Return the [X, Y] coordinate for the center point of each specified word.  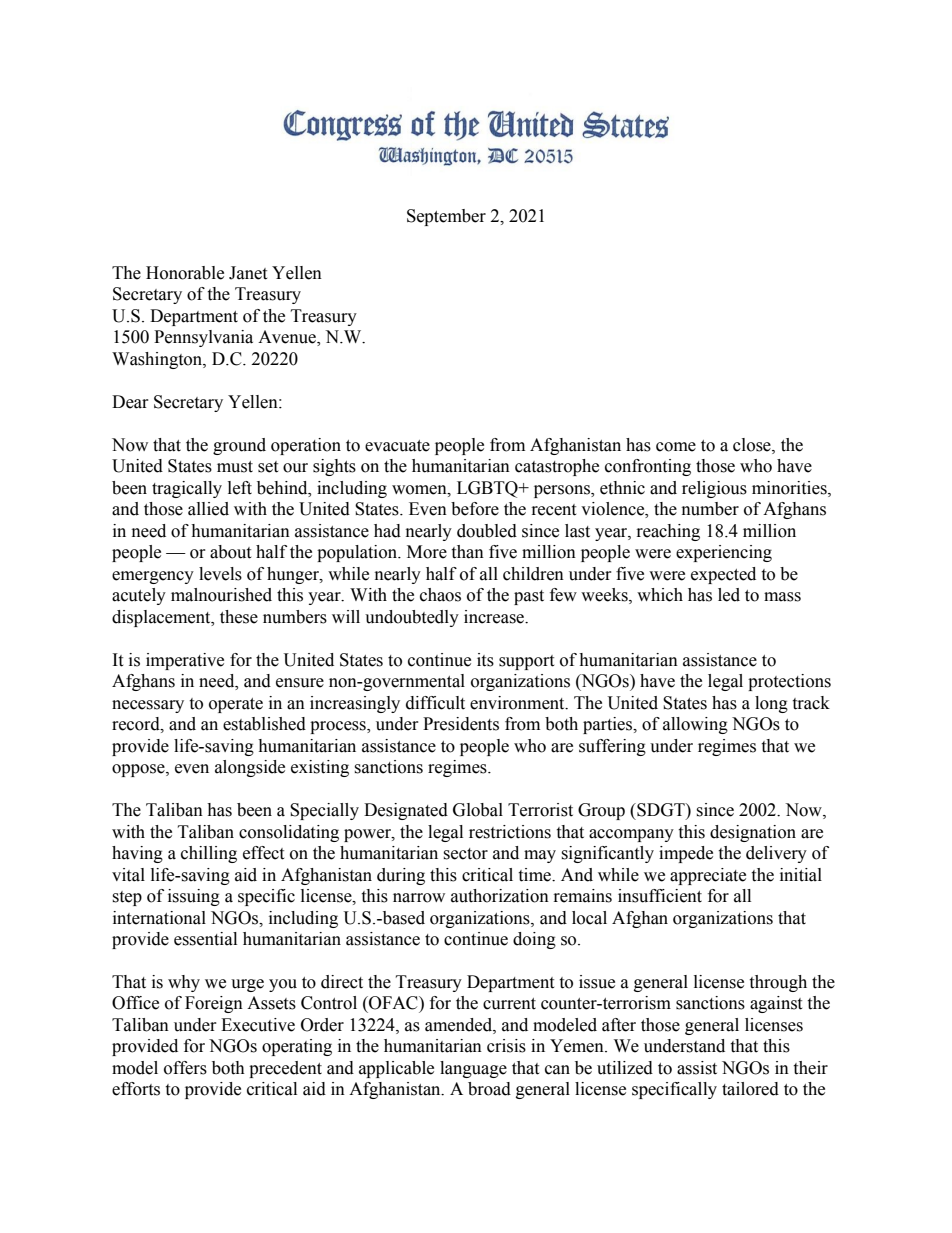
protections [789, 682]
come [676, 447]
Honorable [185, 273]
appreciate [708, 876]
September [446, 217]
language [473, 1069]
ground [239, 446]
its [485, 660]
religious [714, 489]
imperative [185, 661]
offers [185, 1068]
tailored [750, 1089]
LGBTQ [488, 489]
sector [465, 854]
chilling [209, 854]
